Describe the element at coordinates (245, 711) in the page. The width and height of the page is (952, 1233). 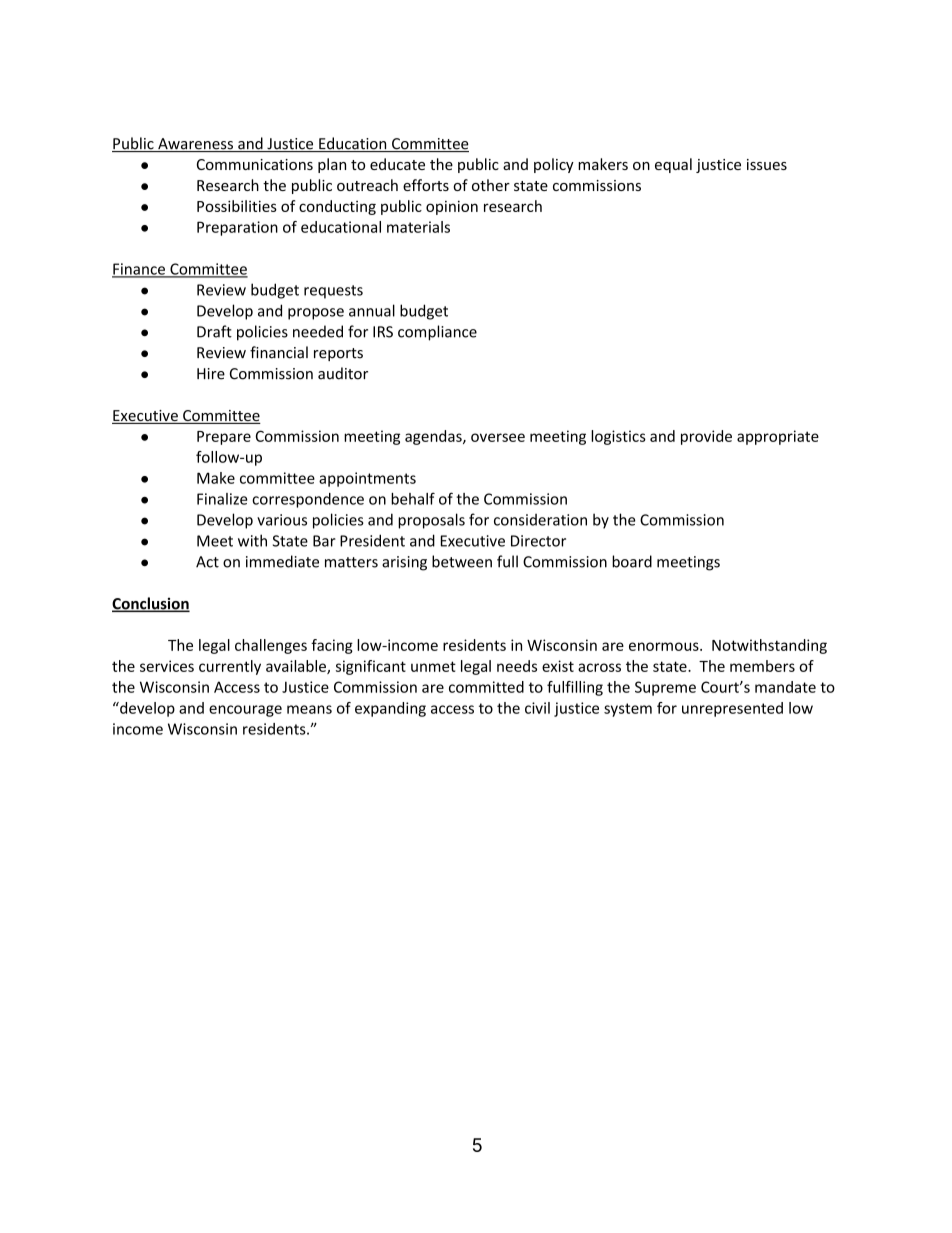
I see `encourage` at that location.
